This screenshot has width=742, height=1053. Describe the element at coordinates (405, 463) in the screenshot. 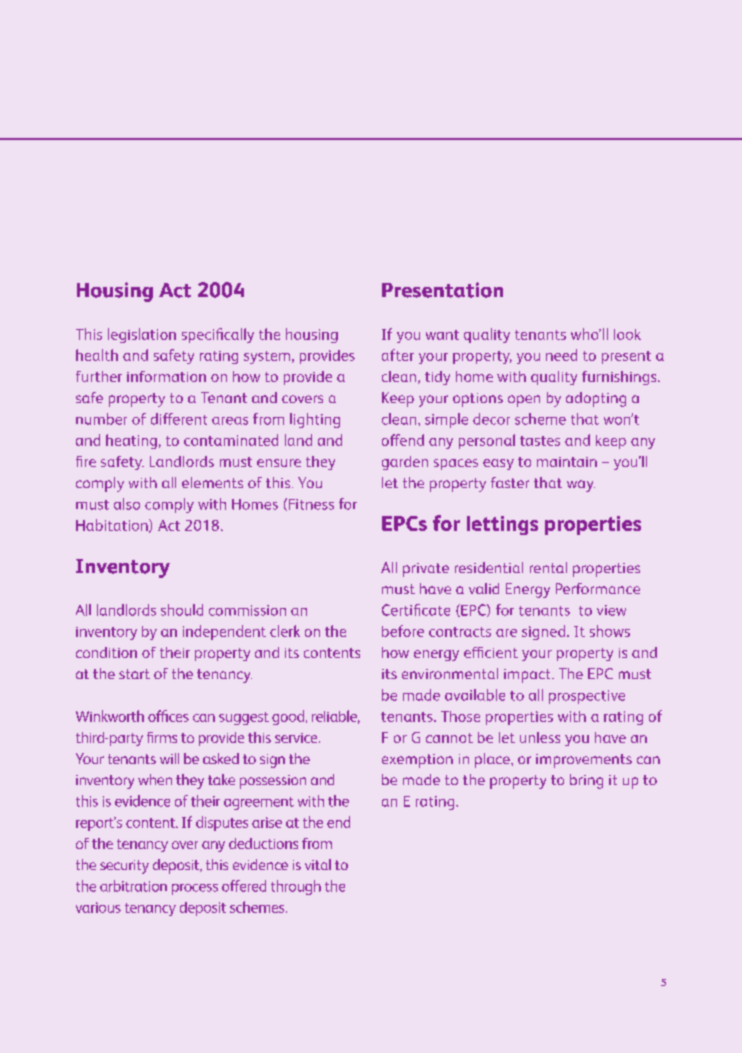

I see `garden` at that location.
